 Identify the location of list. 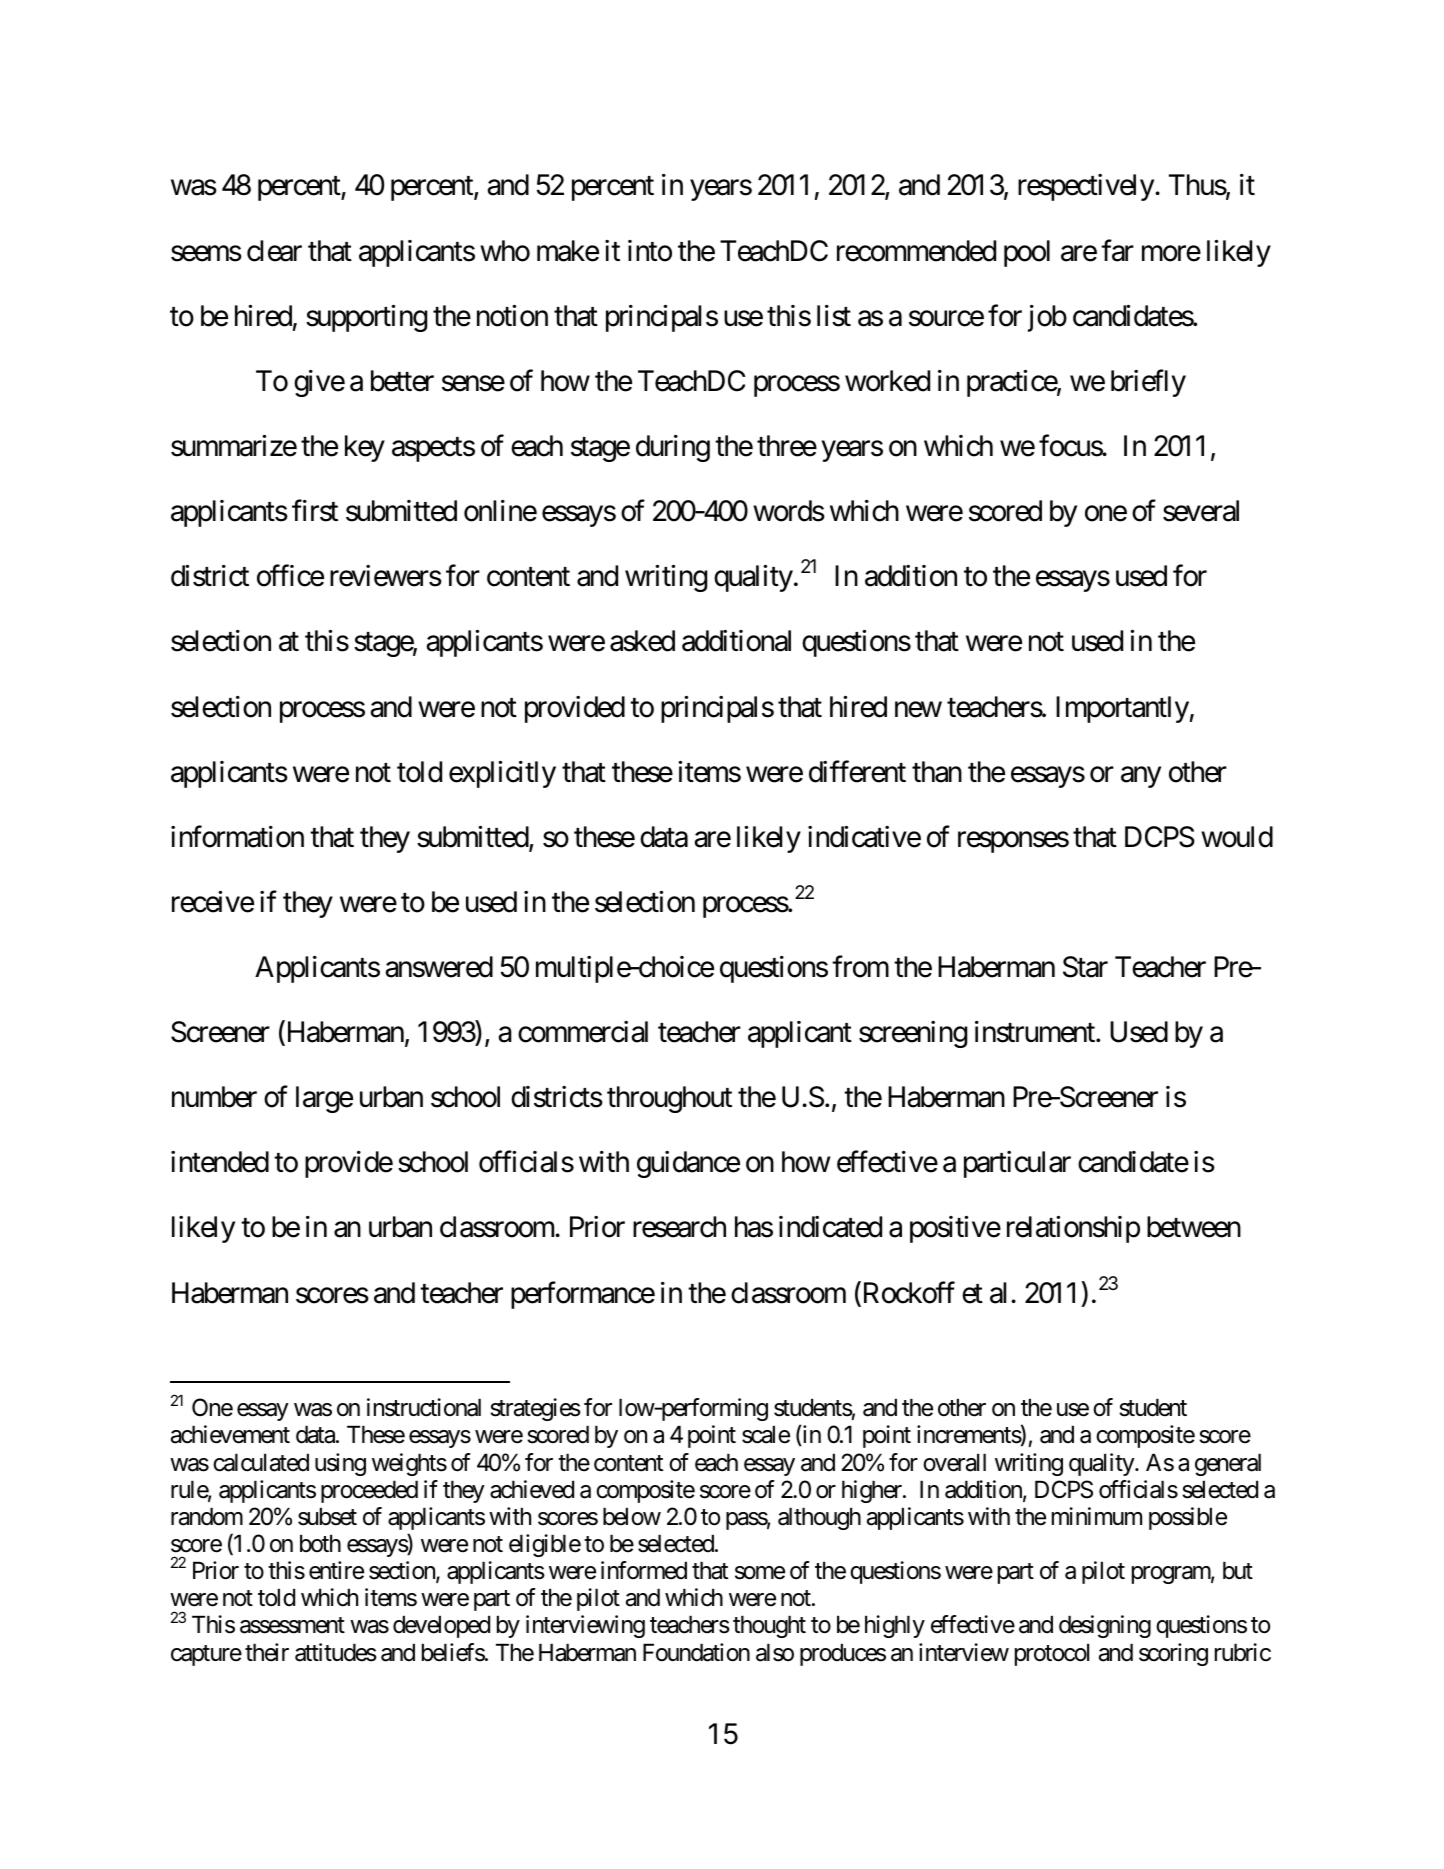
(834, 316).
